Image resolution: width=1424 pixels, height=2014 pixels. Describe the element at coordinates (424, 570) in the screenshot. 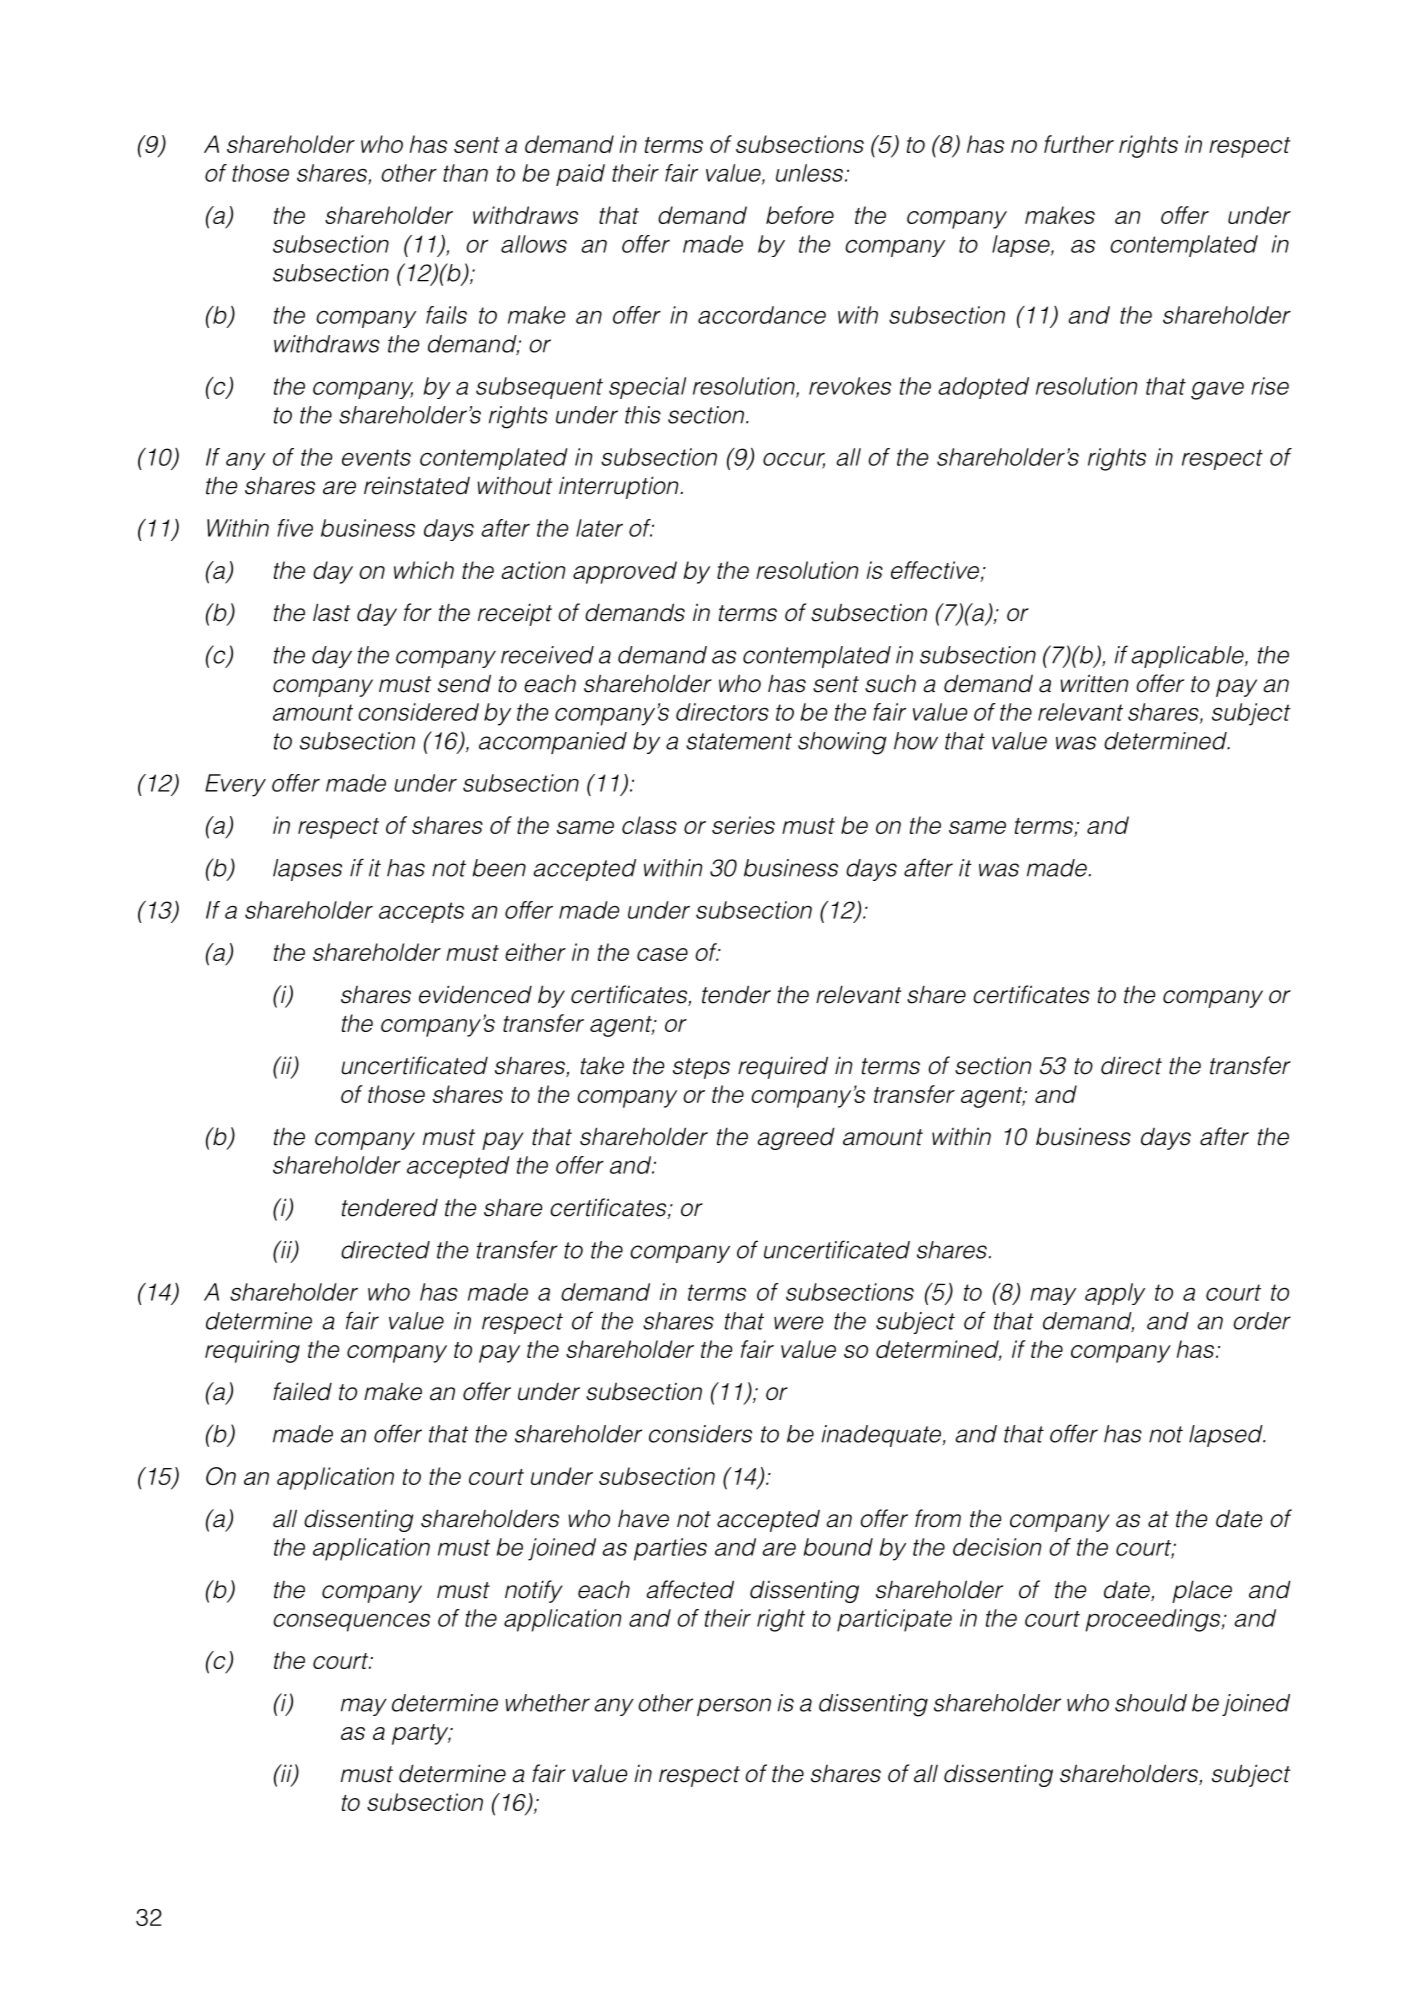

I see `which` at that location.
